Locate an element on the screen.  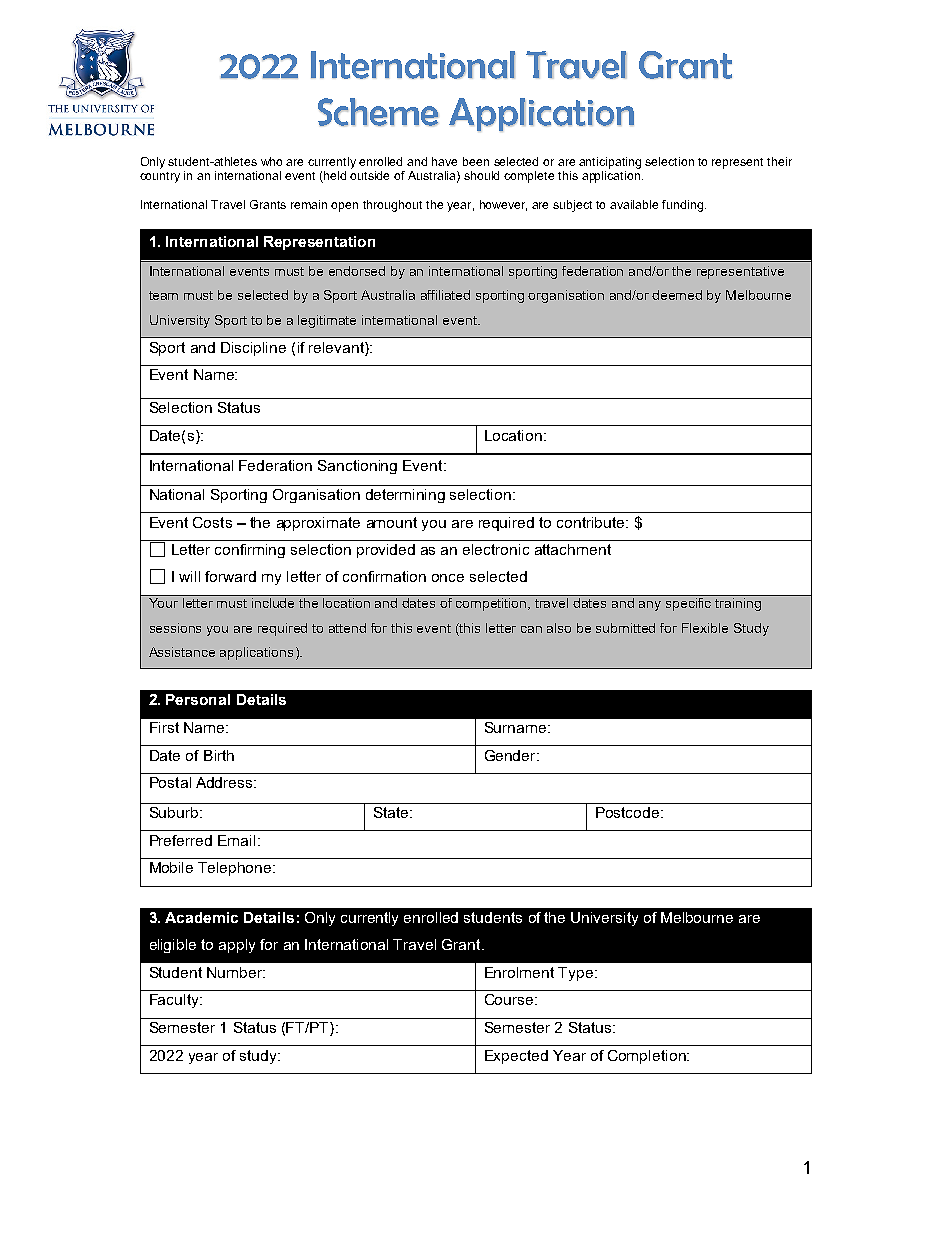
been is located at coordinates (476, 161).
